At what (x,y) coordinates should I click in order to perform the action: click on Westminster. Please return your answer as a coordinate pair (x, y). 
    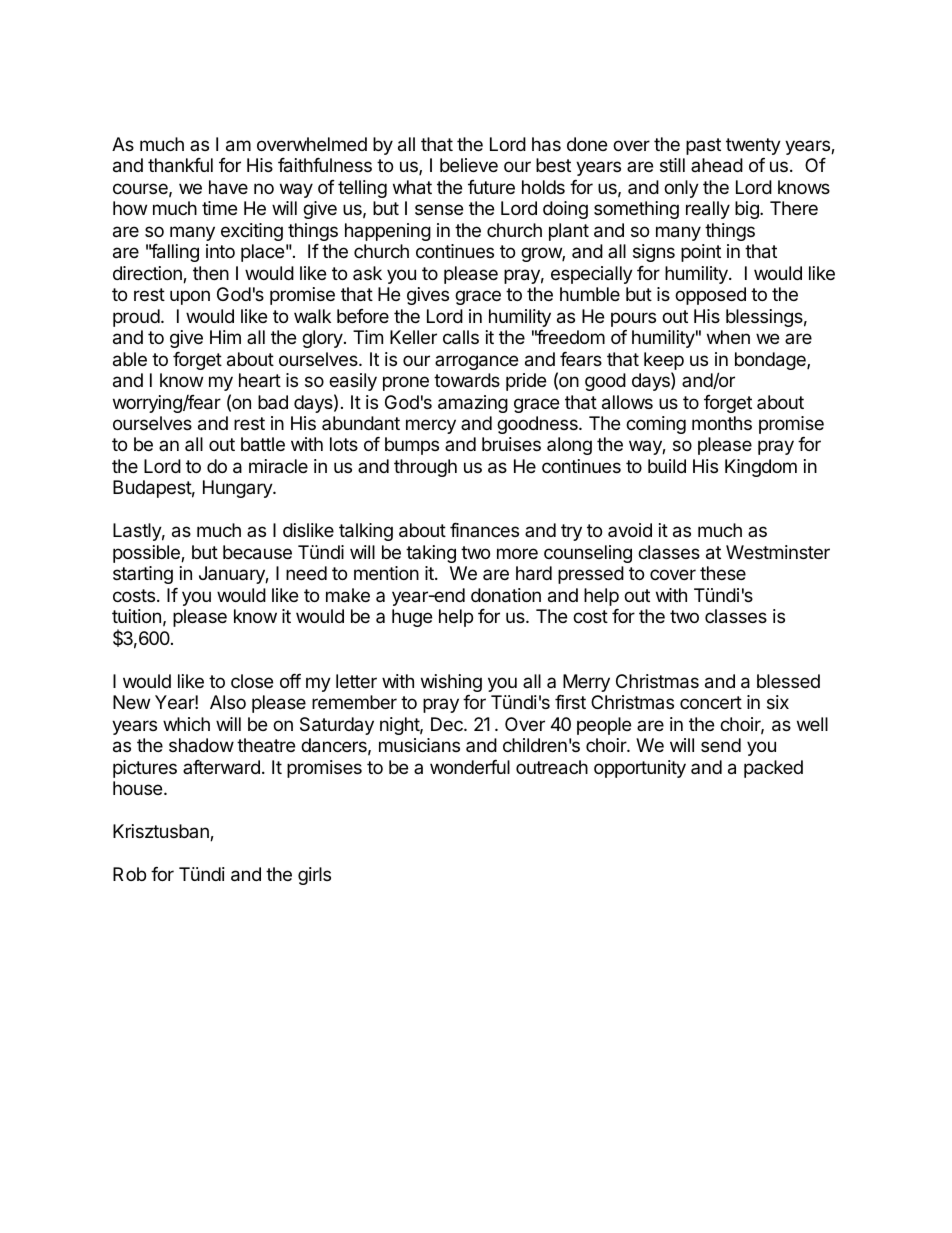
    Looking at the image, I should click on (778, 552).
